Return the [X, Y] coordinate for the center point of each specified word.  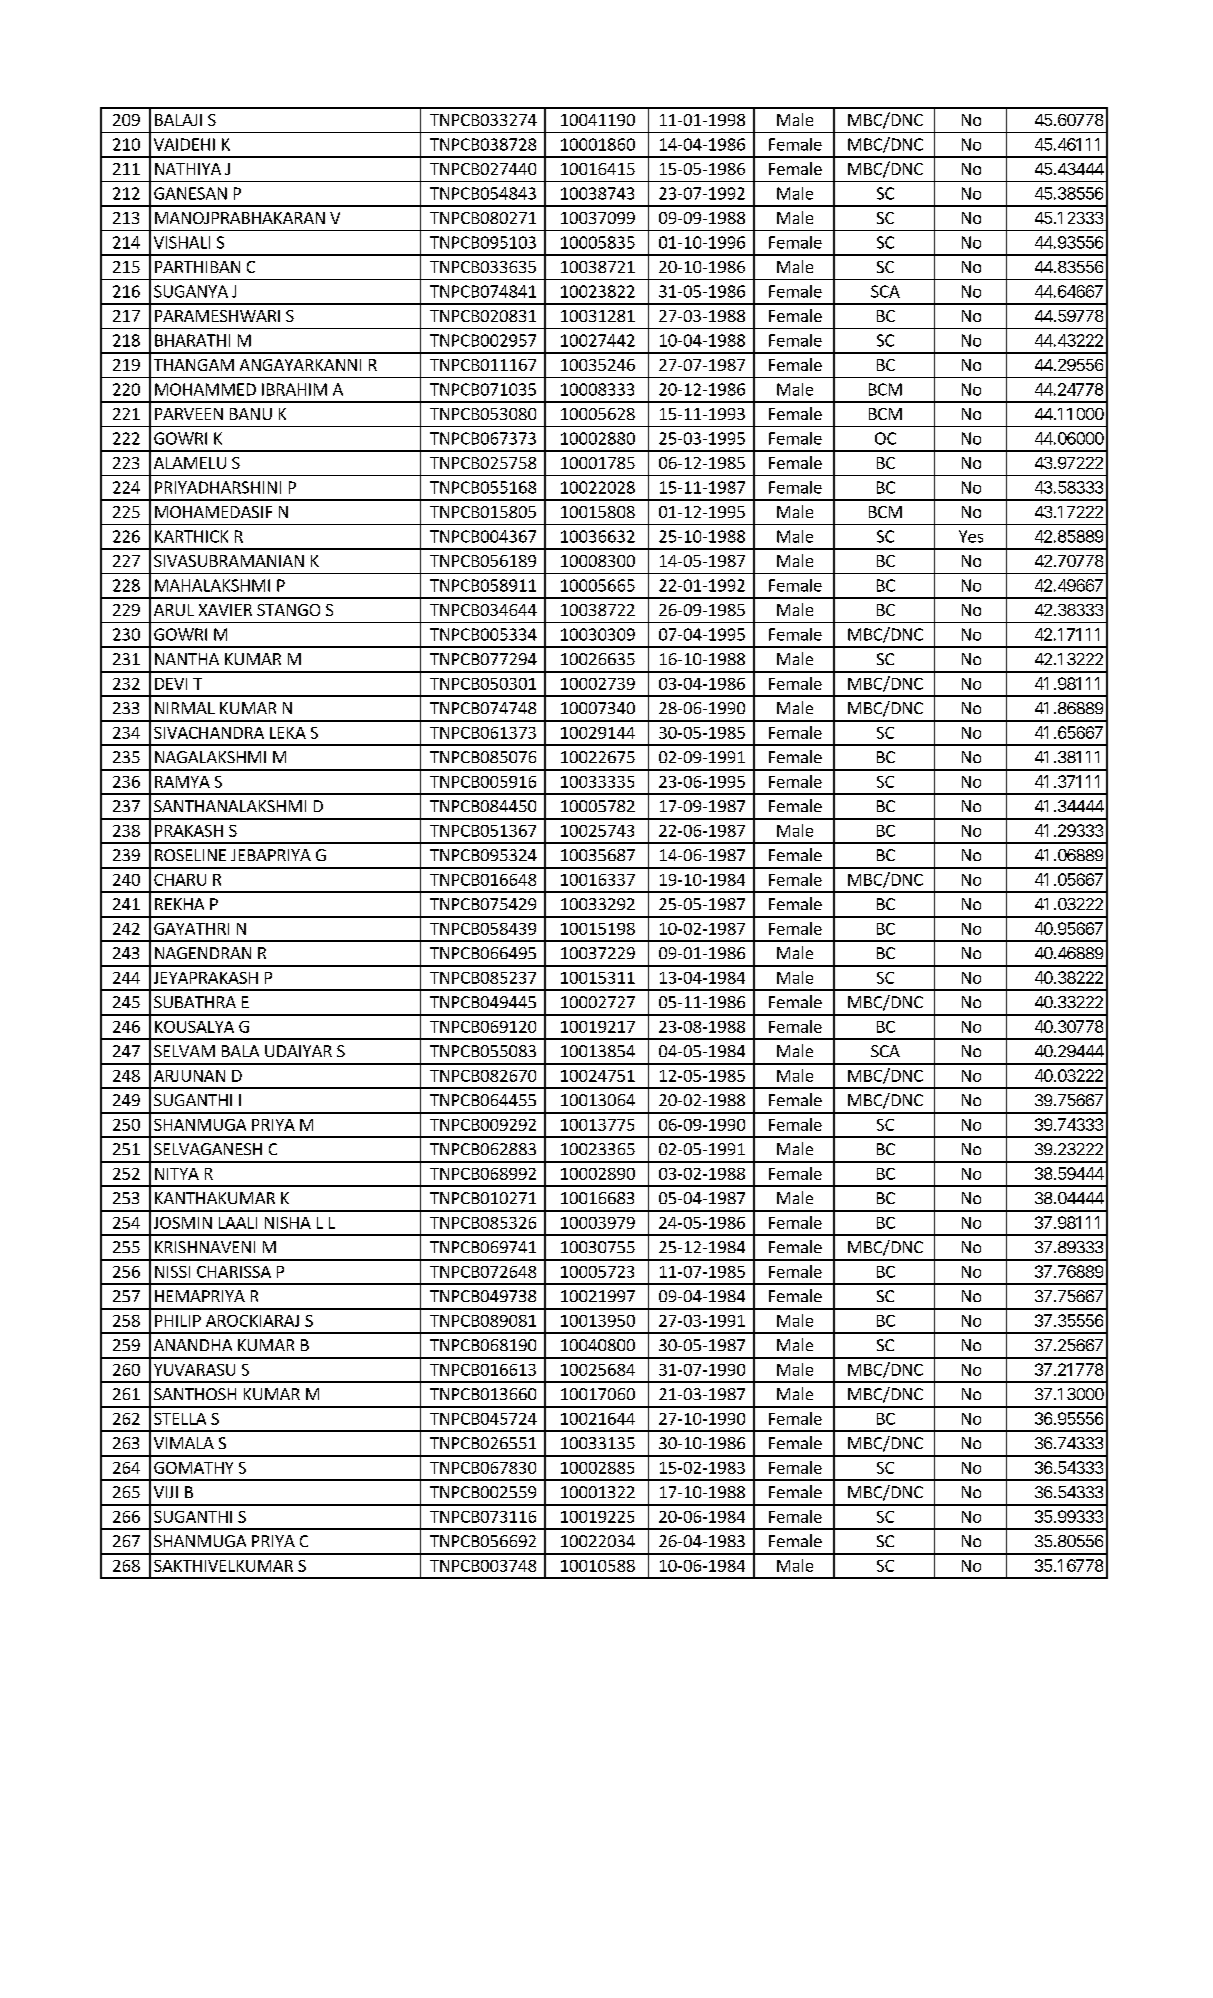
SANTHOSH [195, 1394]
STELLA [180, 1419]
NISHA [288, 1223]
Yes [971, 536]
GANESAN [190, 193]
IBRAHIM [294, 389]
